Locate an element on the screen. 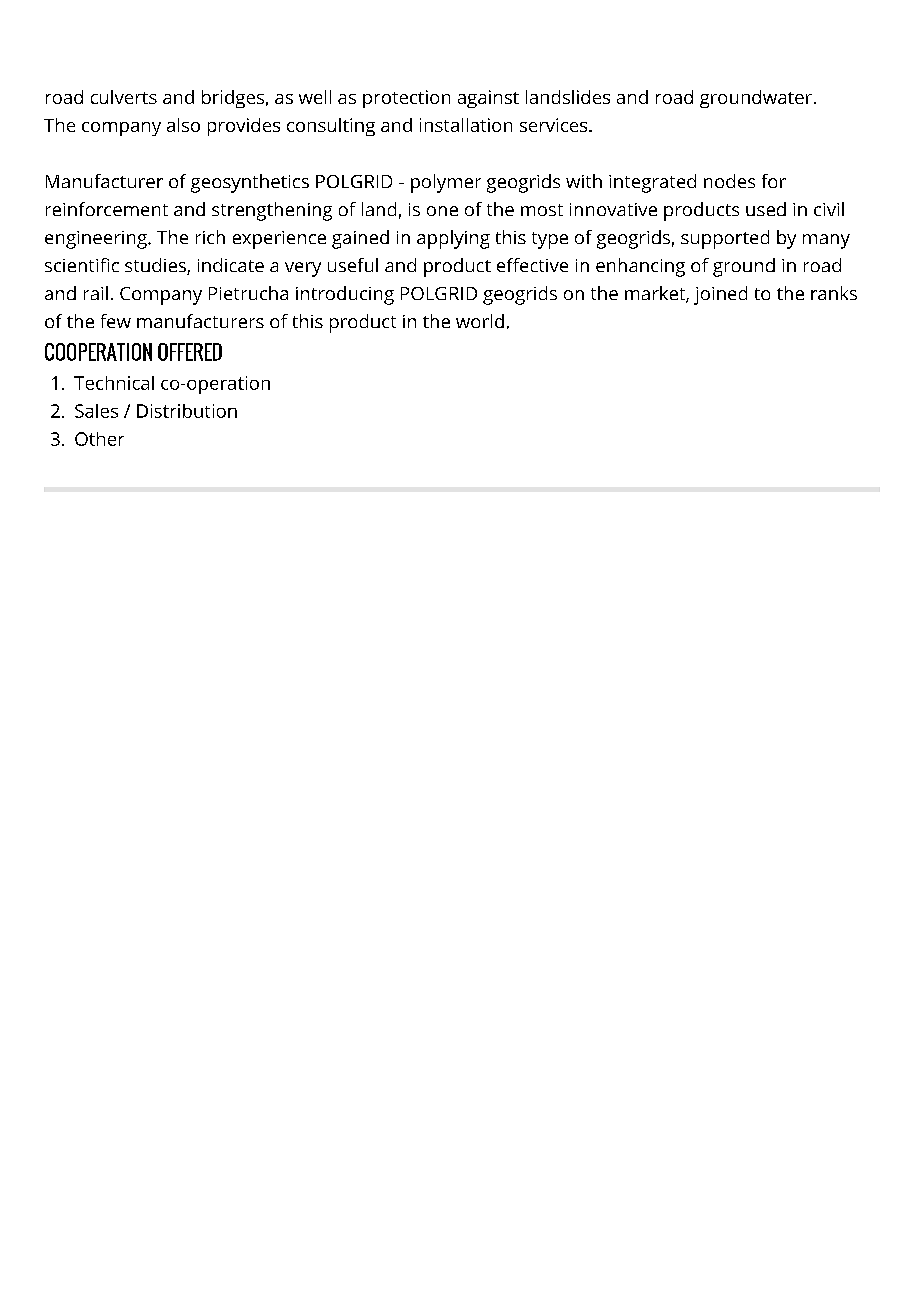 Image resolution: width=924 pixels, height=1308 pixels. services is located at coordinates (555, 125).
